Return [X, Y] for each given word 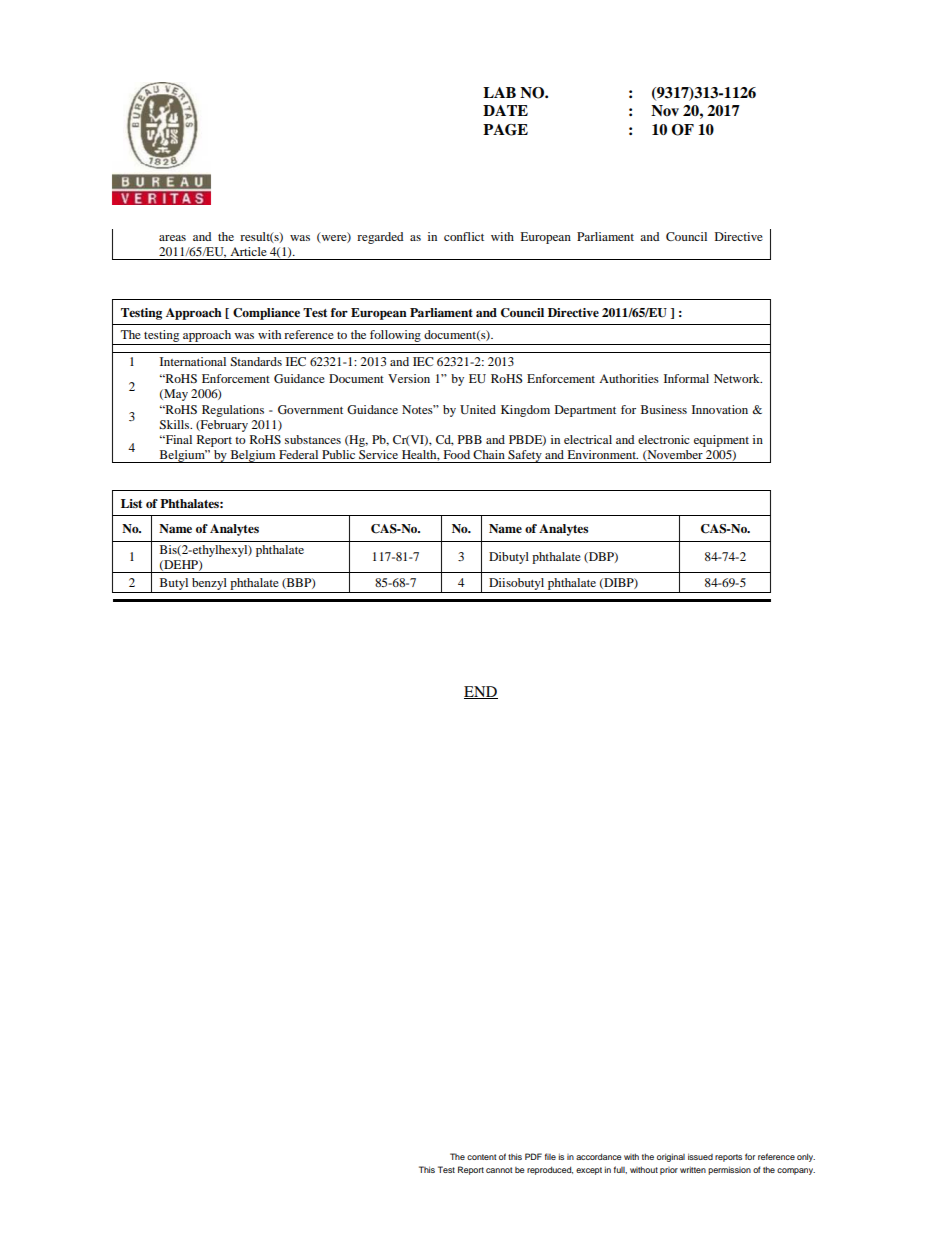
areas [172, 238]
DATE [505, 110]
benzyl [209, 584]
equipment [721, 441]
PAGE [505, 130]
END [481, 692]
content [482, 1157]
